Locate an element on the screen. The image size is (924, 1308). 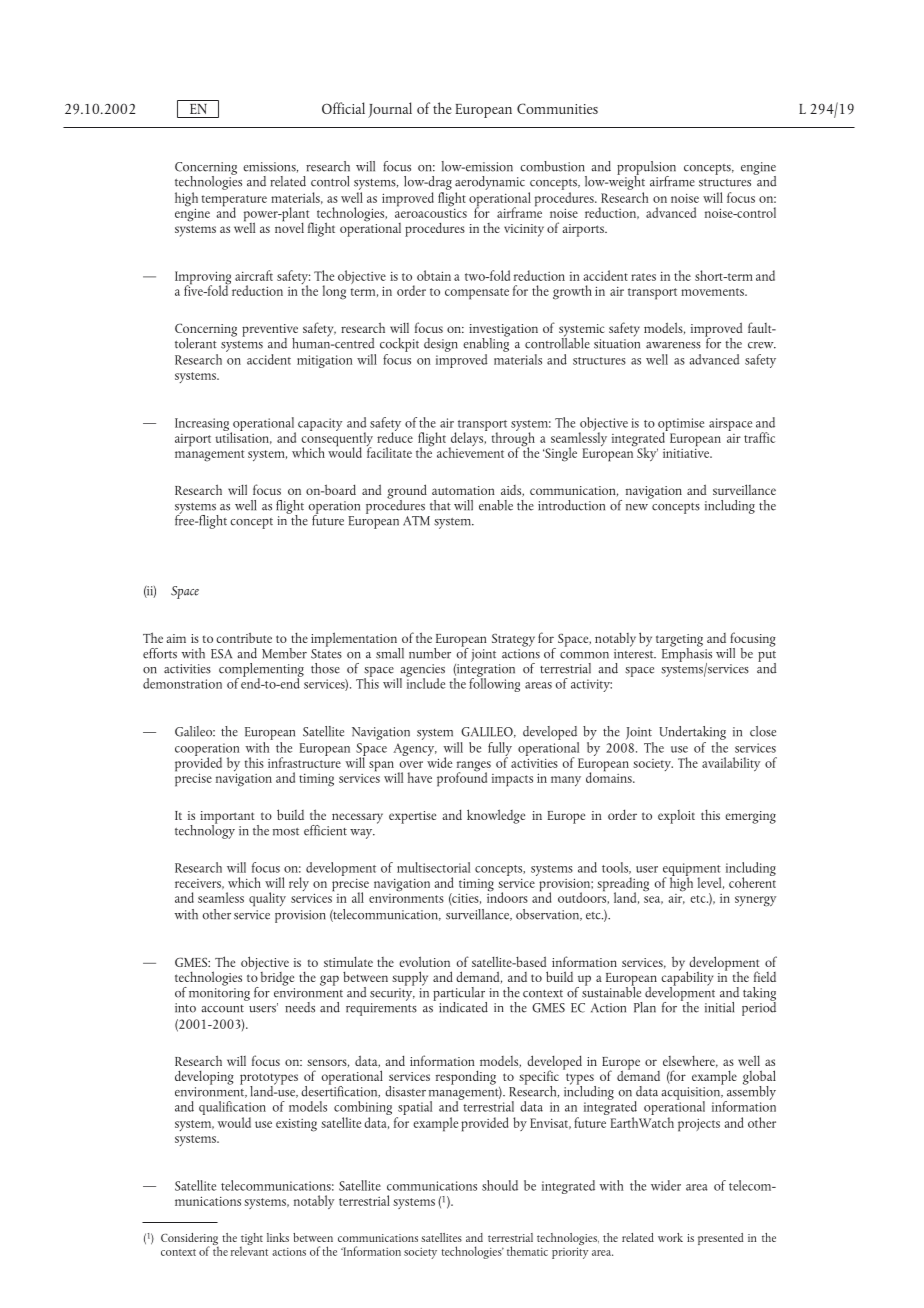
relevant is located at coordinates (249, 1250).
